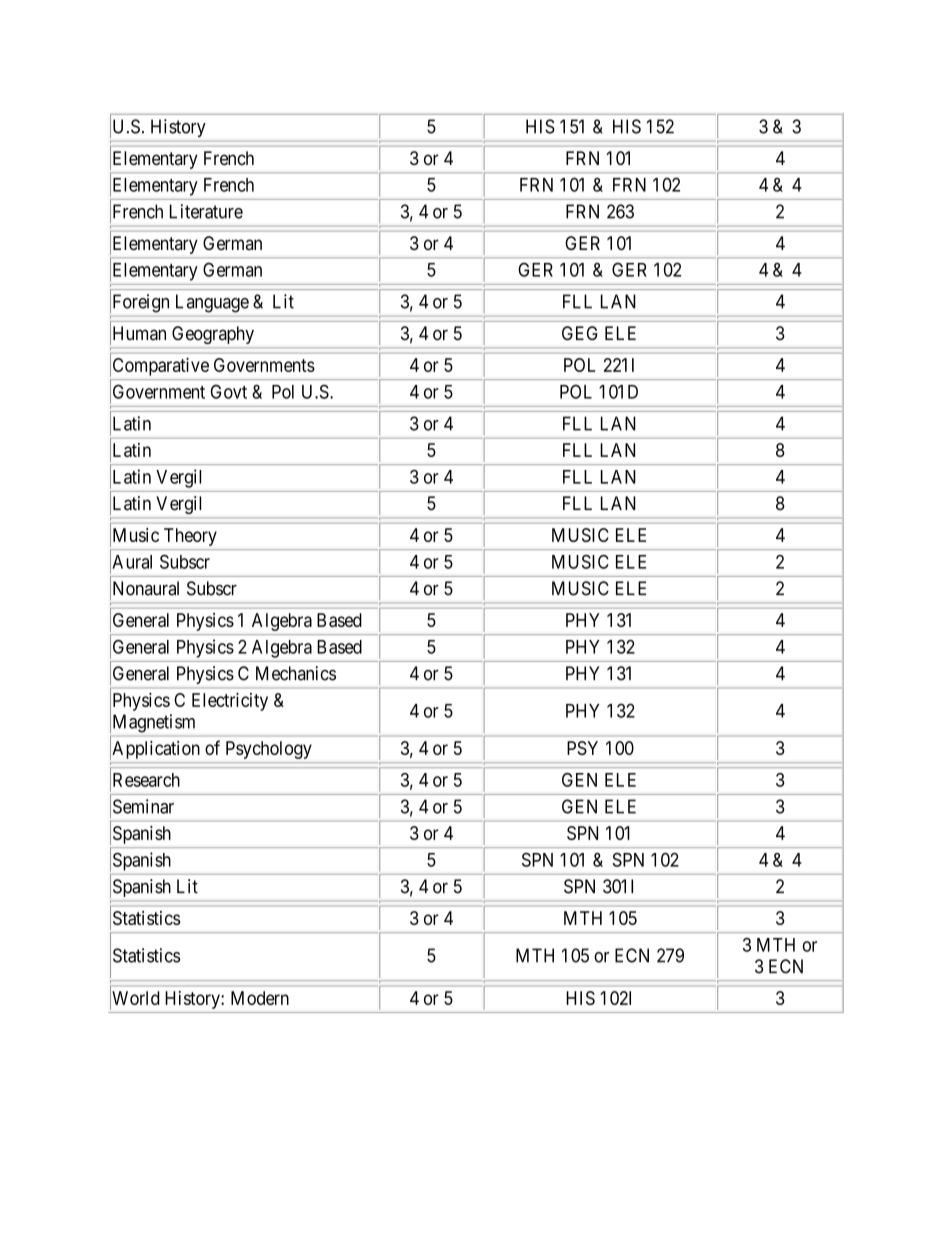  Describe the element at coordinates (269, 750) in the document. I see `Psychology` at that location.
